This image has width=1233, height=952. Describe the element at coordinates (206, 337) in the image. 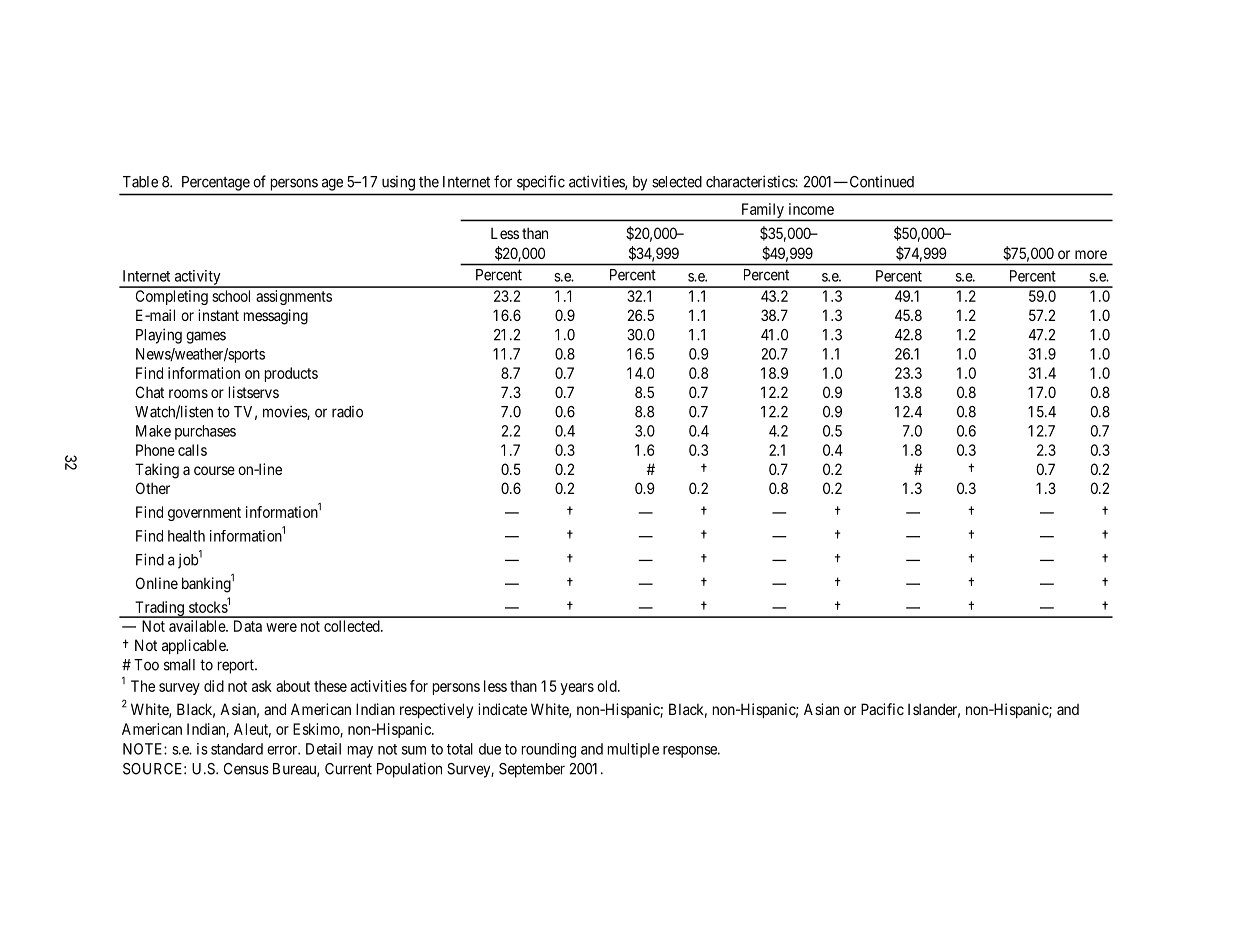

I see `games` at that location.
